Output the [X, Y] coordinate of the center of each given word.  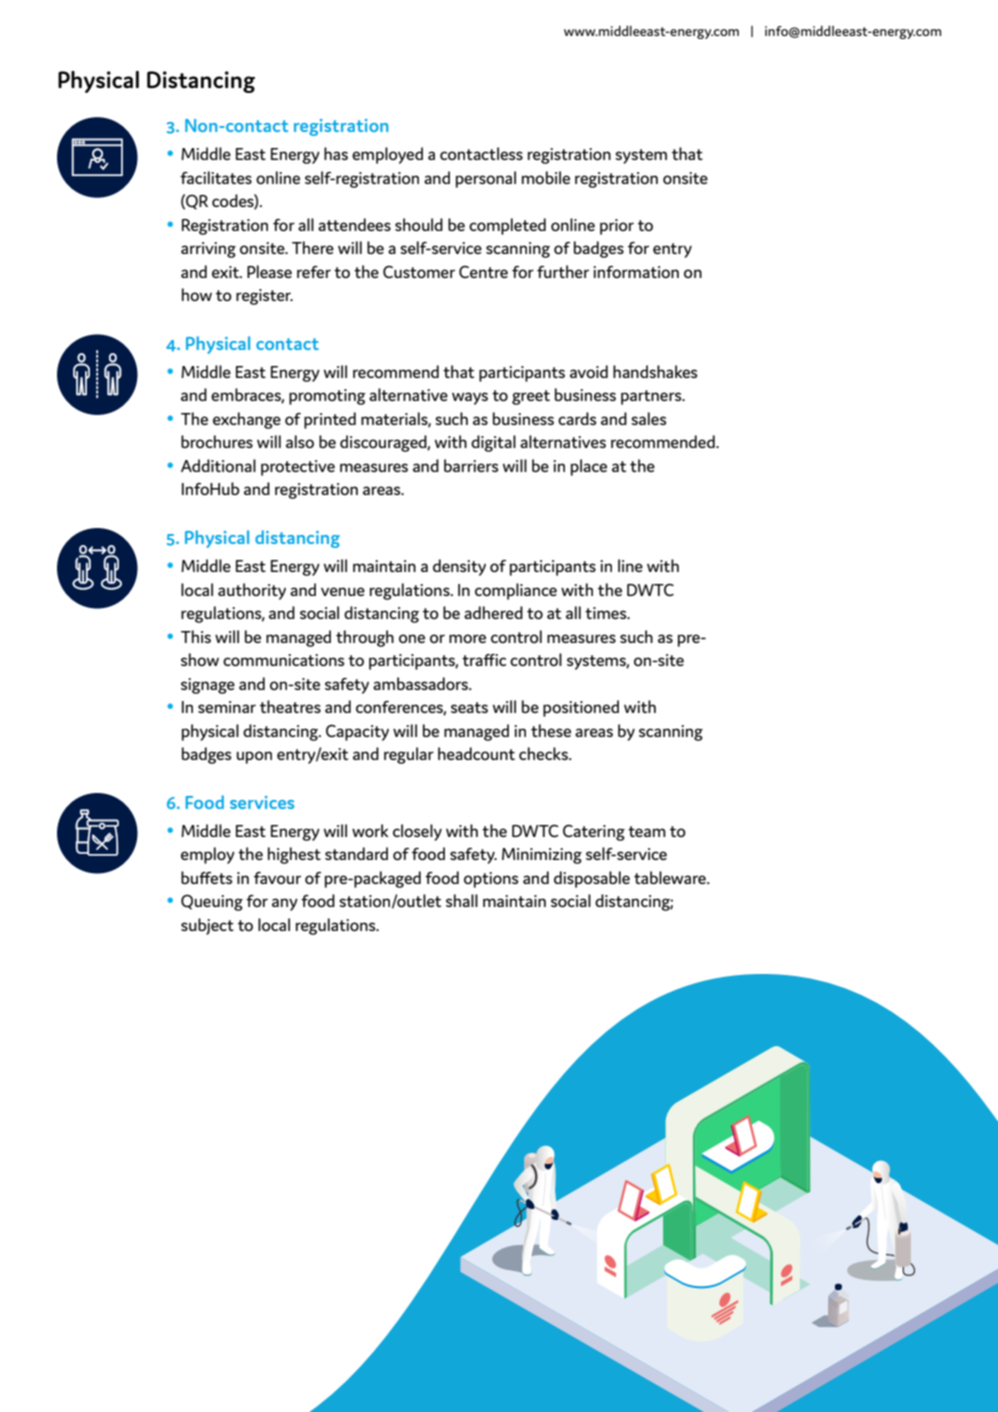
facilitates [216, 177]
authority [252, 591]
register [264, 297]
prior [617, 227]
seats [469, 707]
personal [486, 179]
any [285, 904]
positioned [581, 708]
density [459, 567]
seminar [227, 707]
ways [470, 398]
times [607, 613]
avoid [589, 371]
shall [462, 900]
